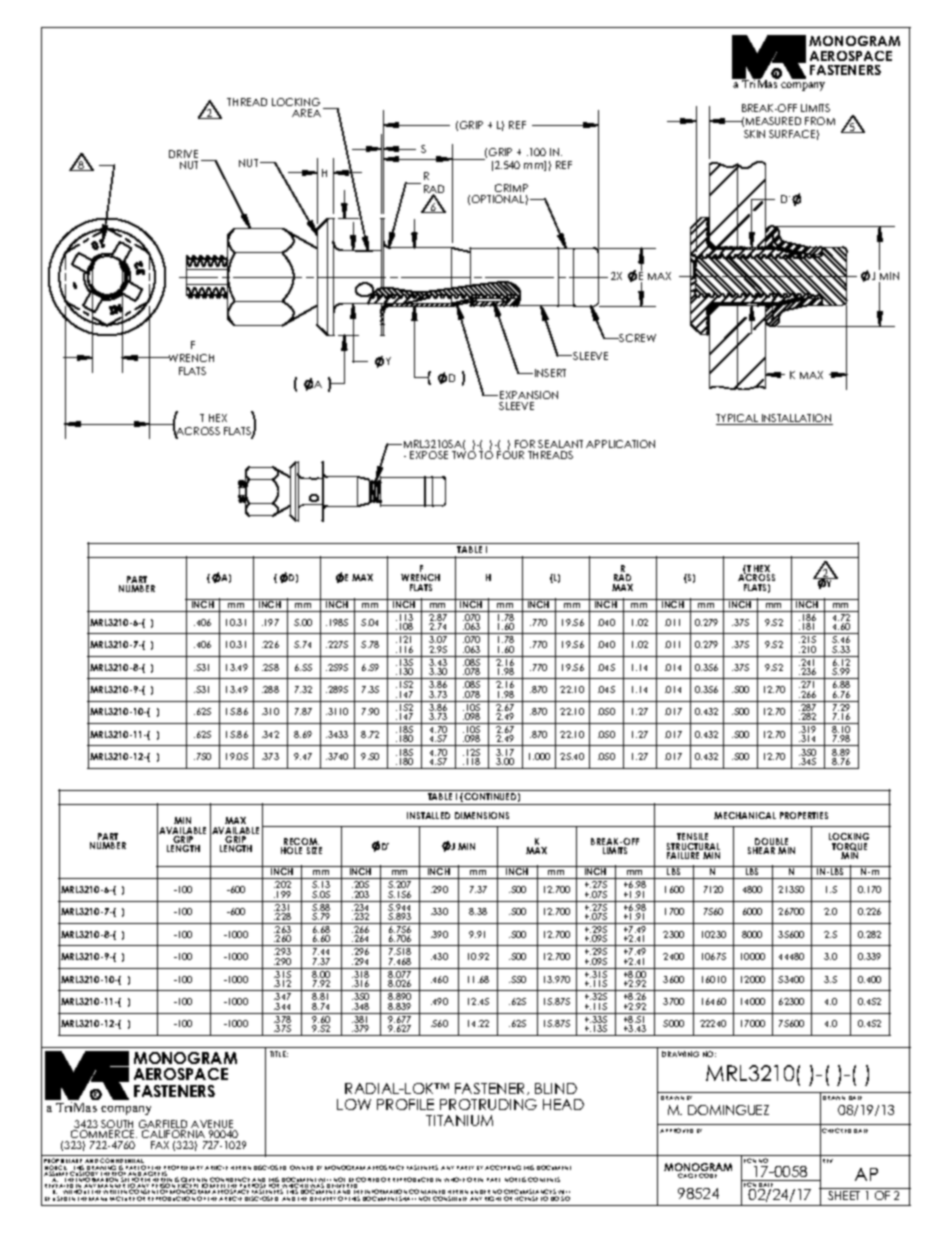 Image resolution: width=952 pixels, height=1233 pixels. Describe the element at coordinates (761, 850) in the page. I see `SHEAR` at that location.
